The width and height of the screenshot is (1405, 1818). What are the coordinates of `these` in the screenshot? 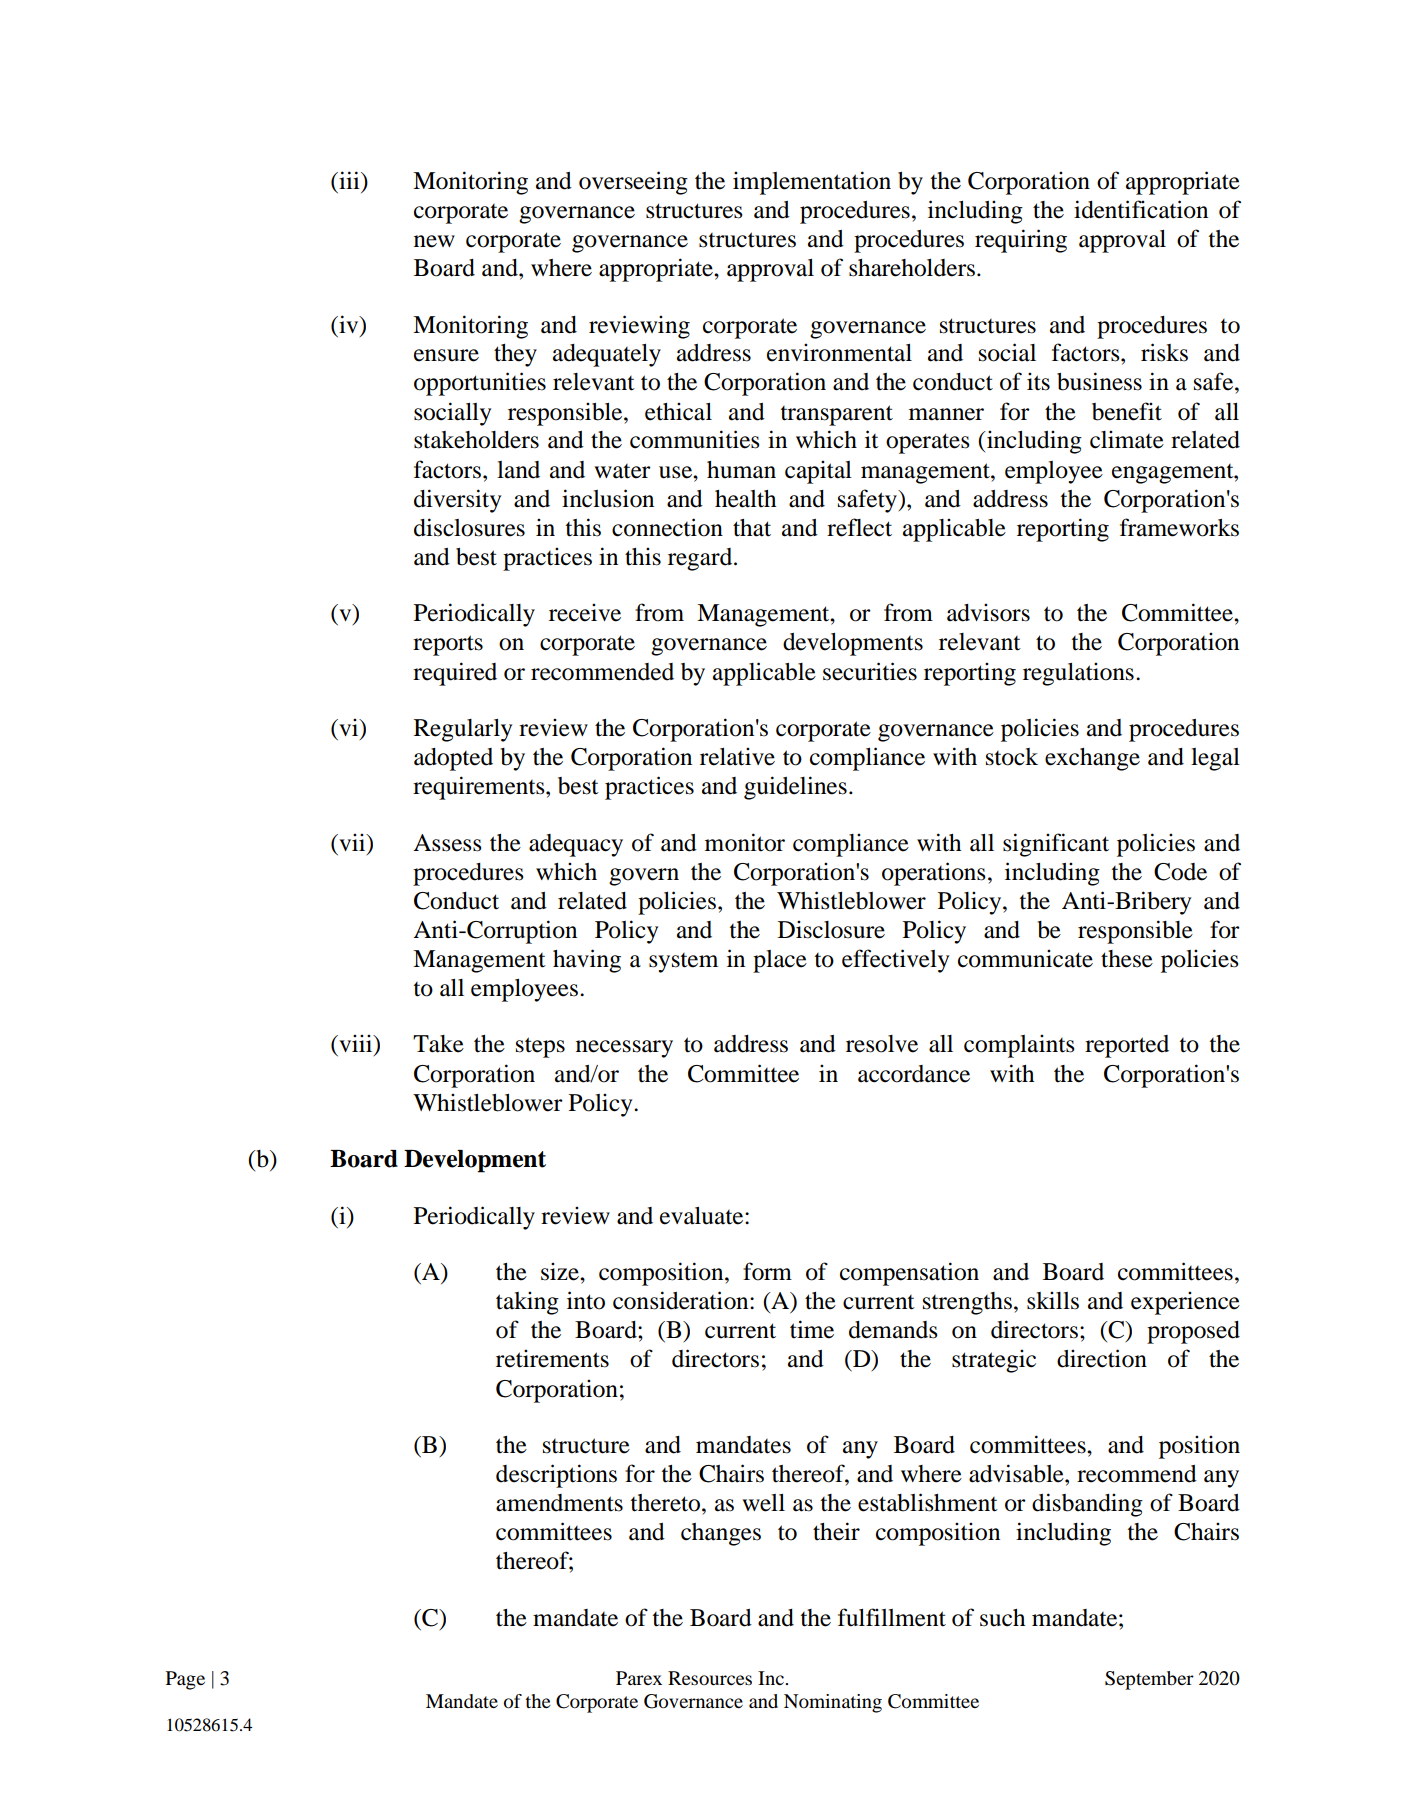 It's located at (1127, 959).
